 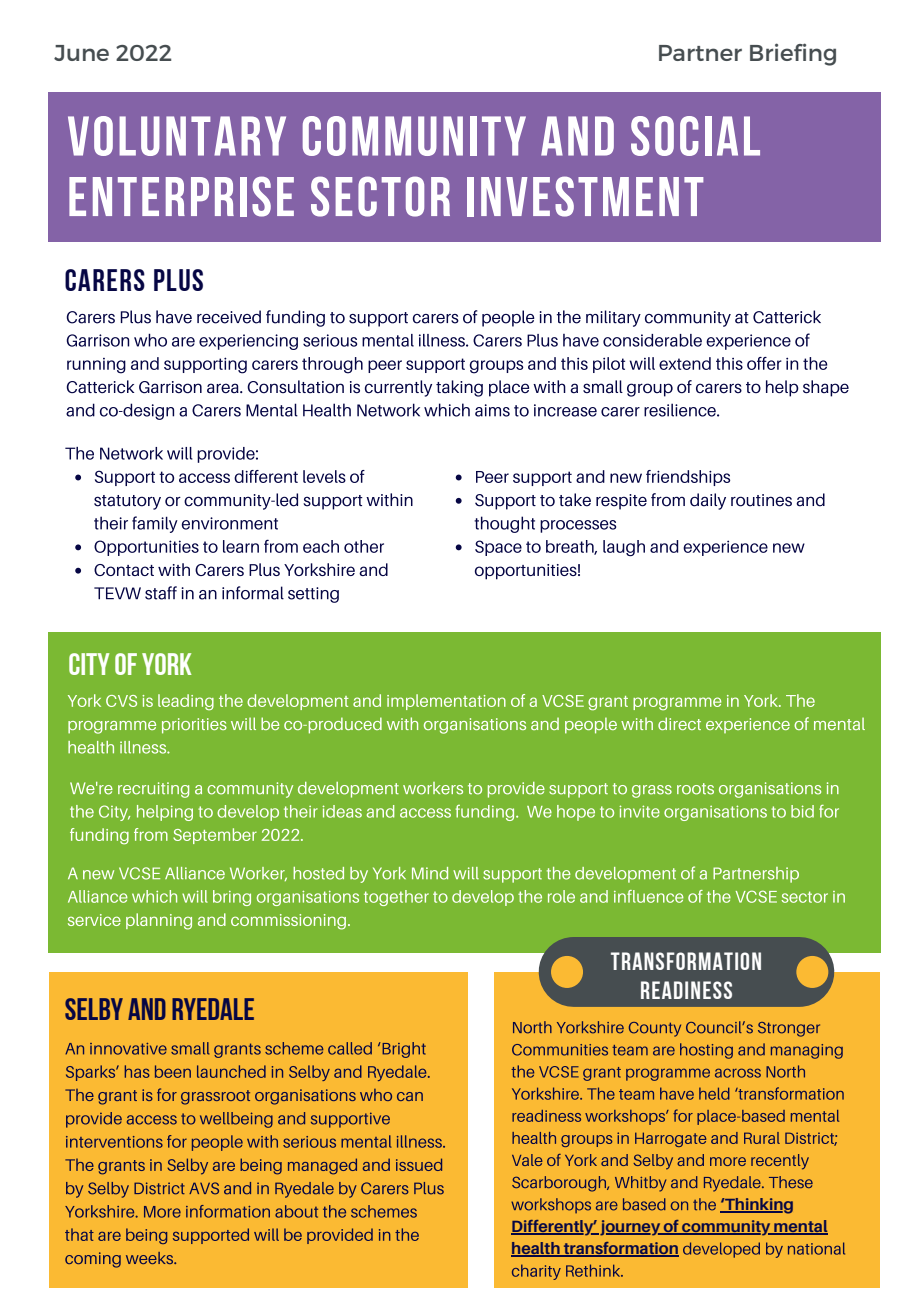 I want to click on implementation, so click(x=446, y=702).
